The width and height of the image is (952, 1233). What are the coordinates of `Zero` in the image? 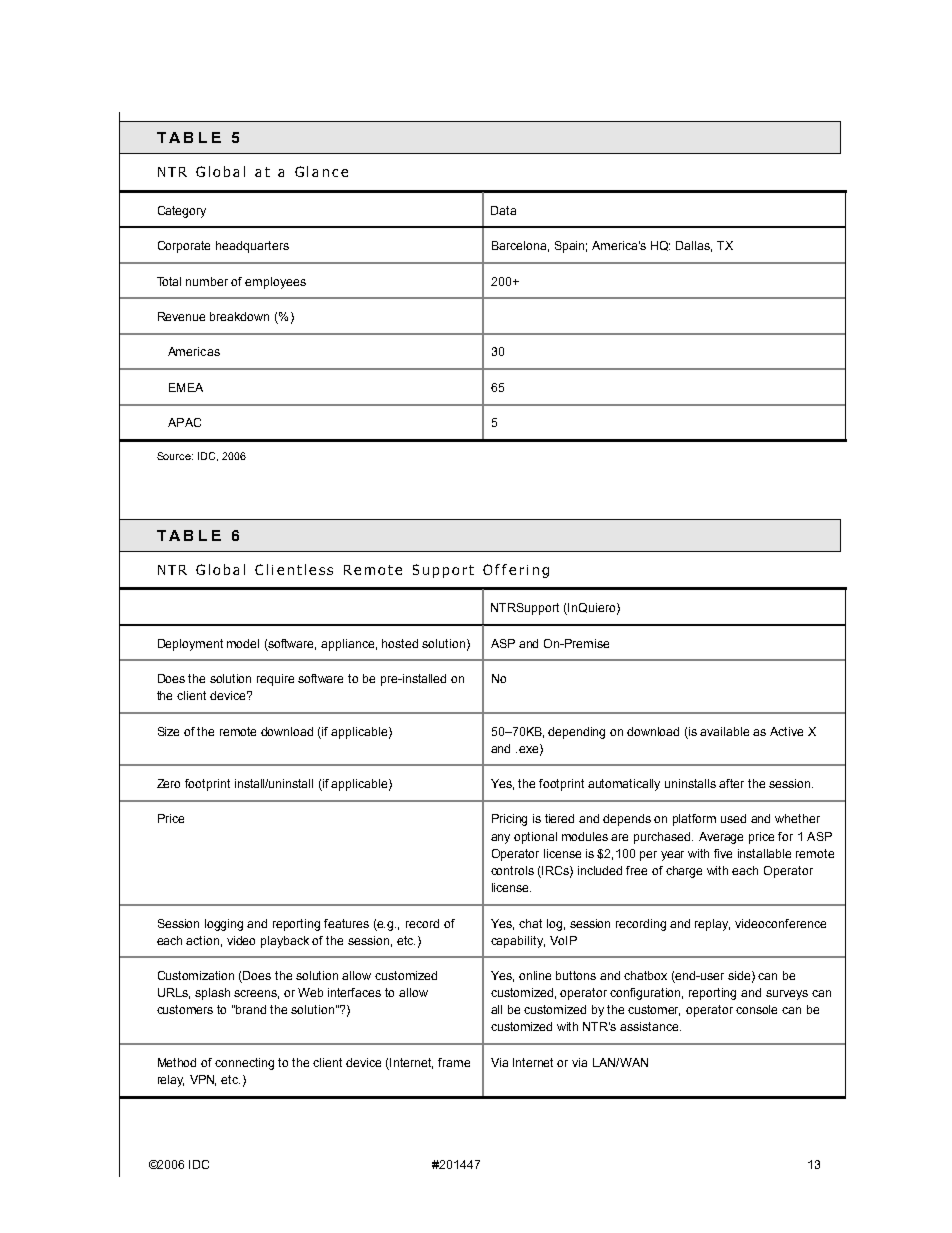 It's located at (168, 783).
